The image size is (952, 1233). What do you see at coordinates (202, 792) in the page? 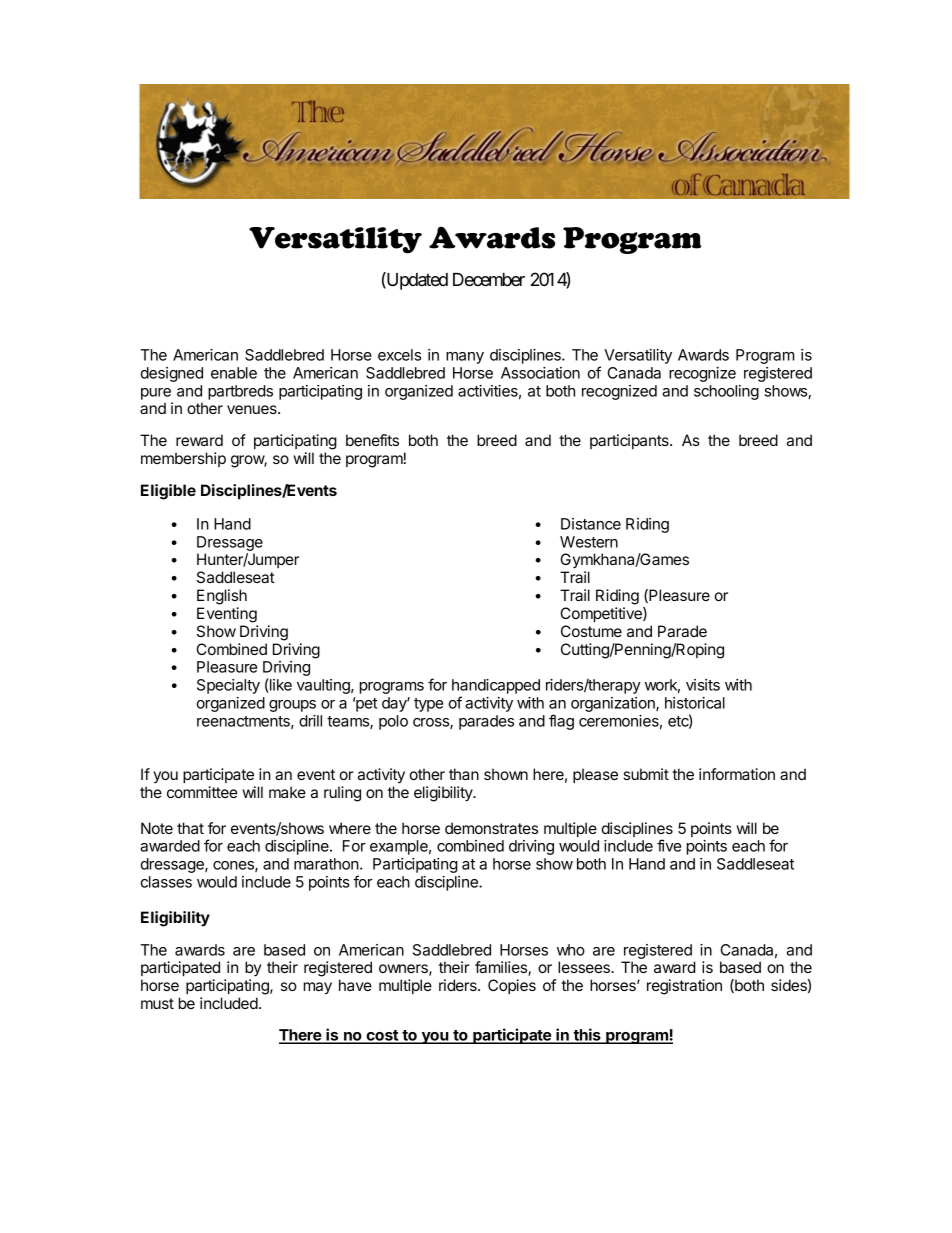
I see `committee` at bounding box center [202, 792].
